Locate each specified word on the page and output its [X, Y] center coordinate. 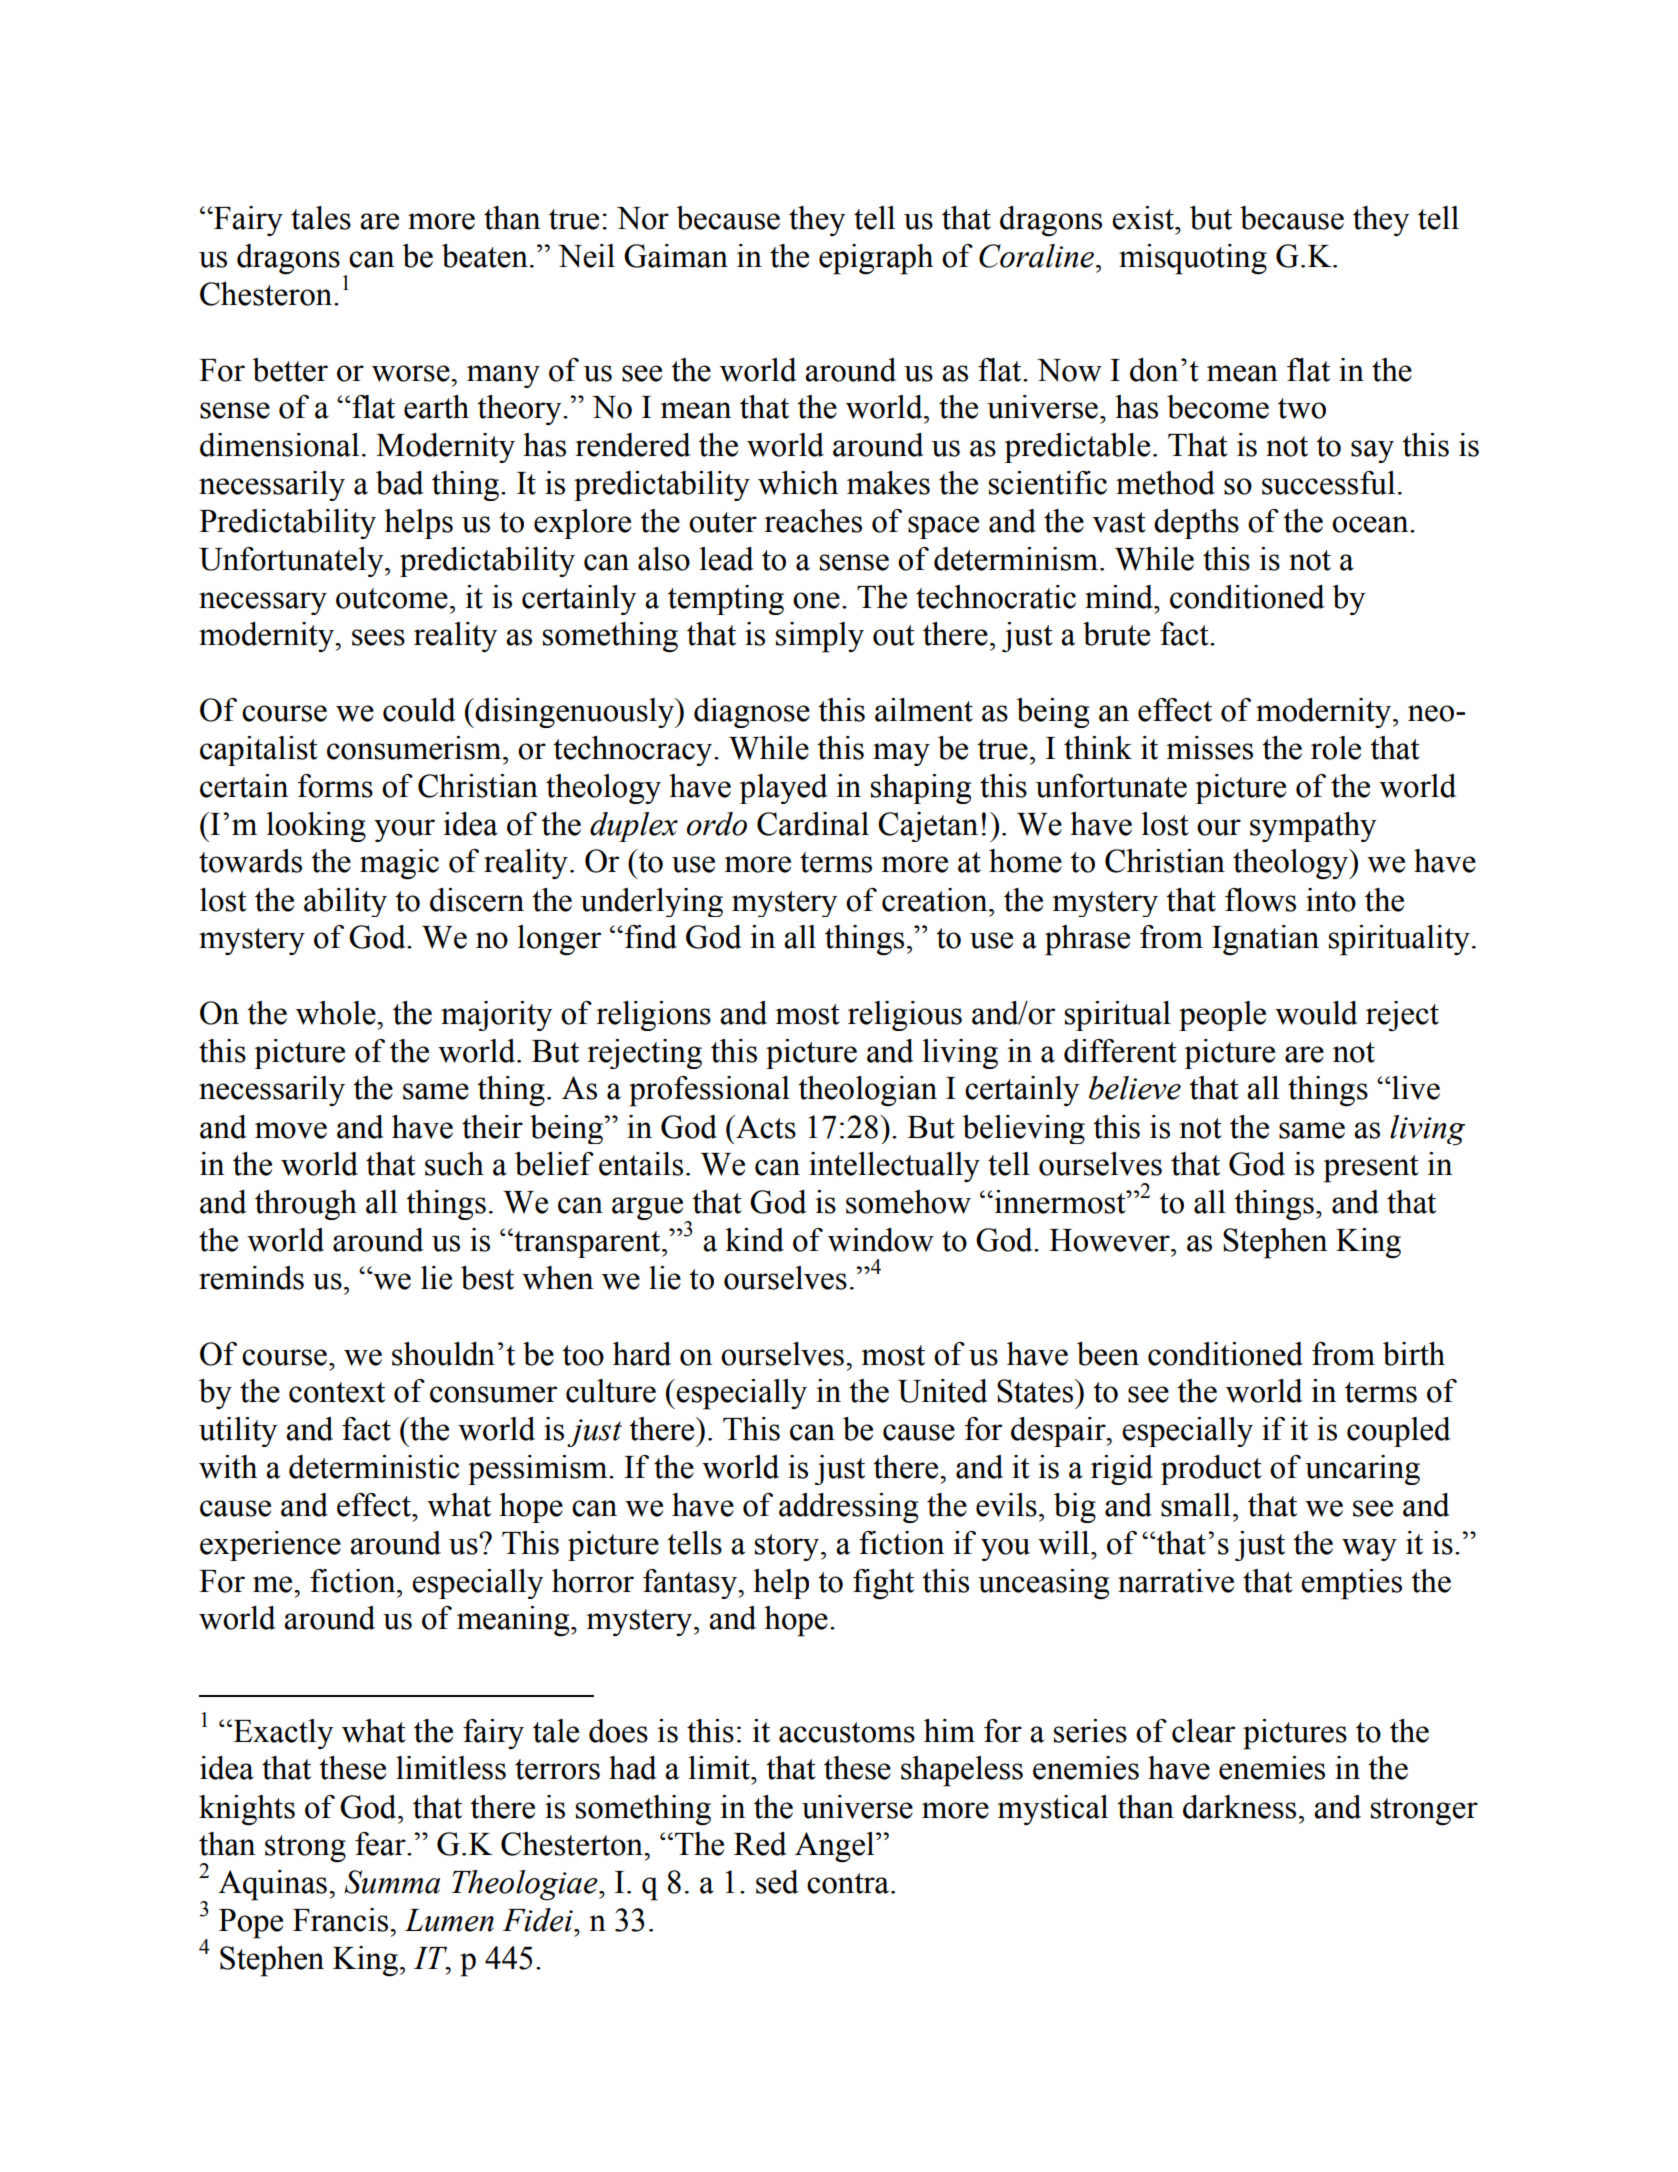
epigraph [876, 259]
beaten [485, 256]
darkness [1239, 1807]
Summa [392, 1882]
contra [849, 1883]
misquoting [1193, 259]
